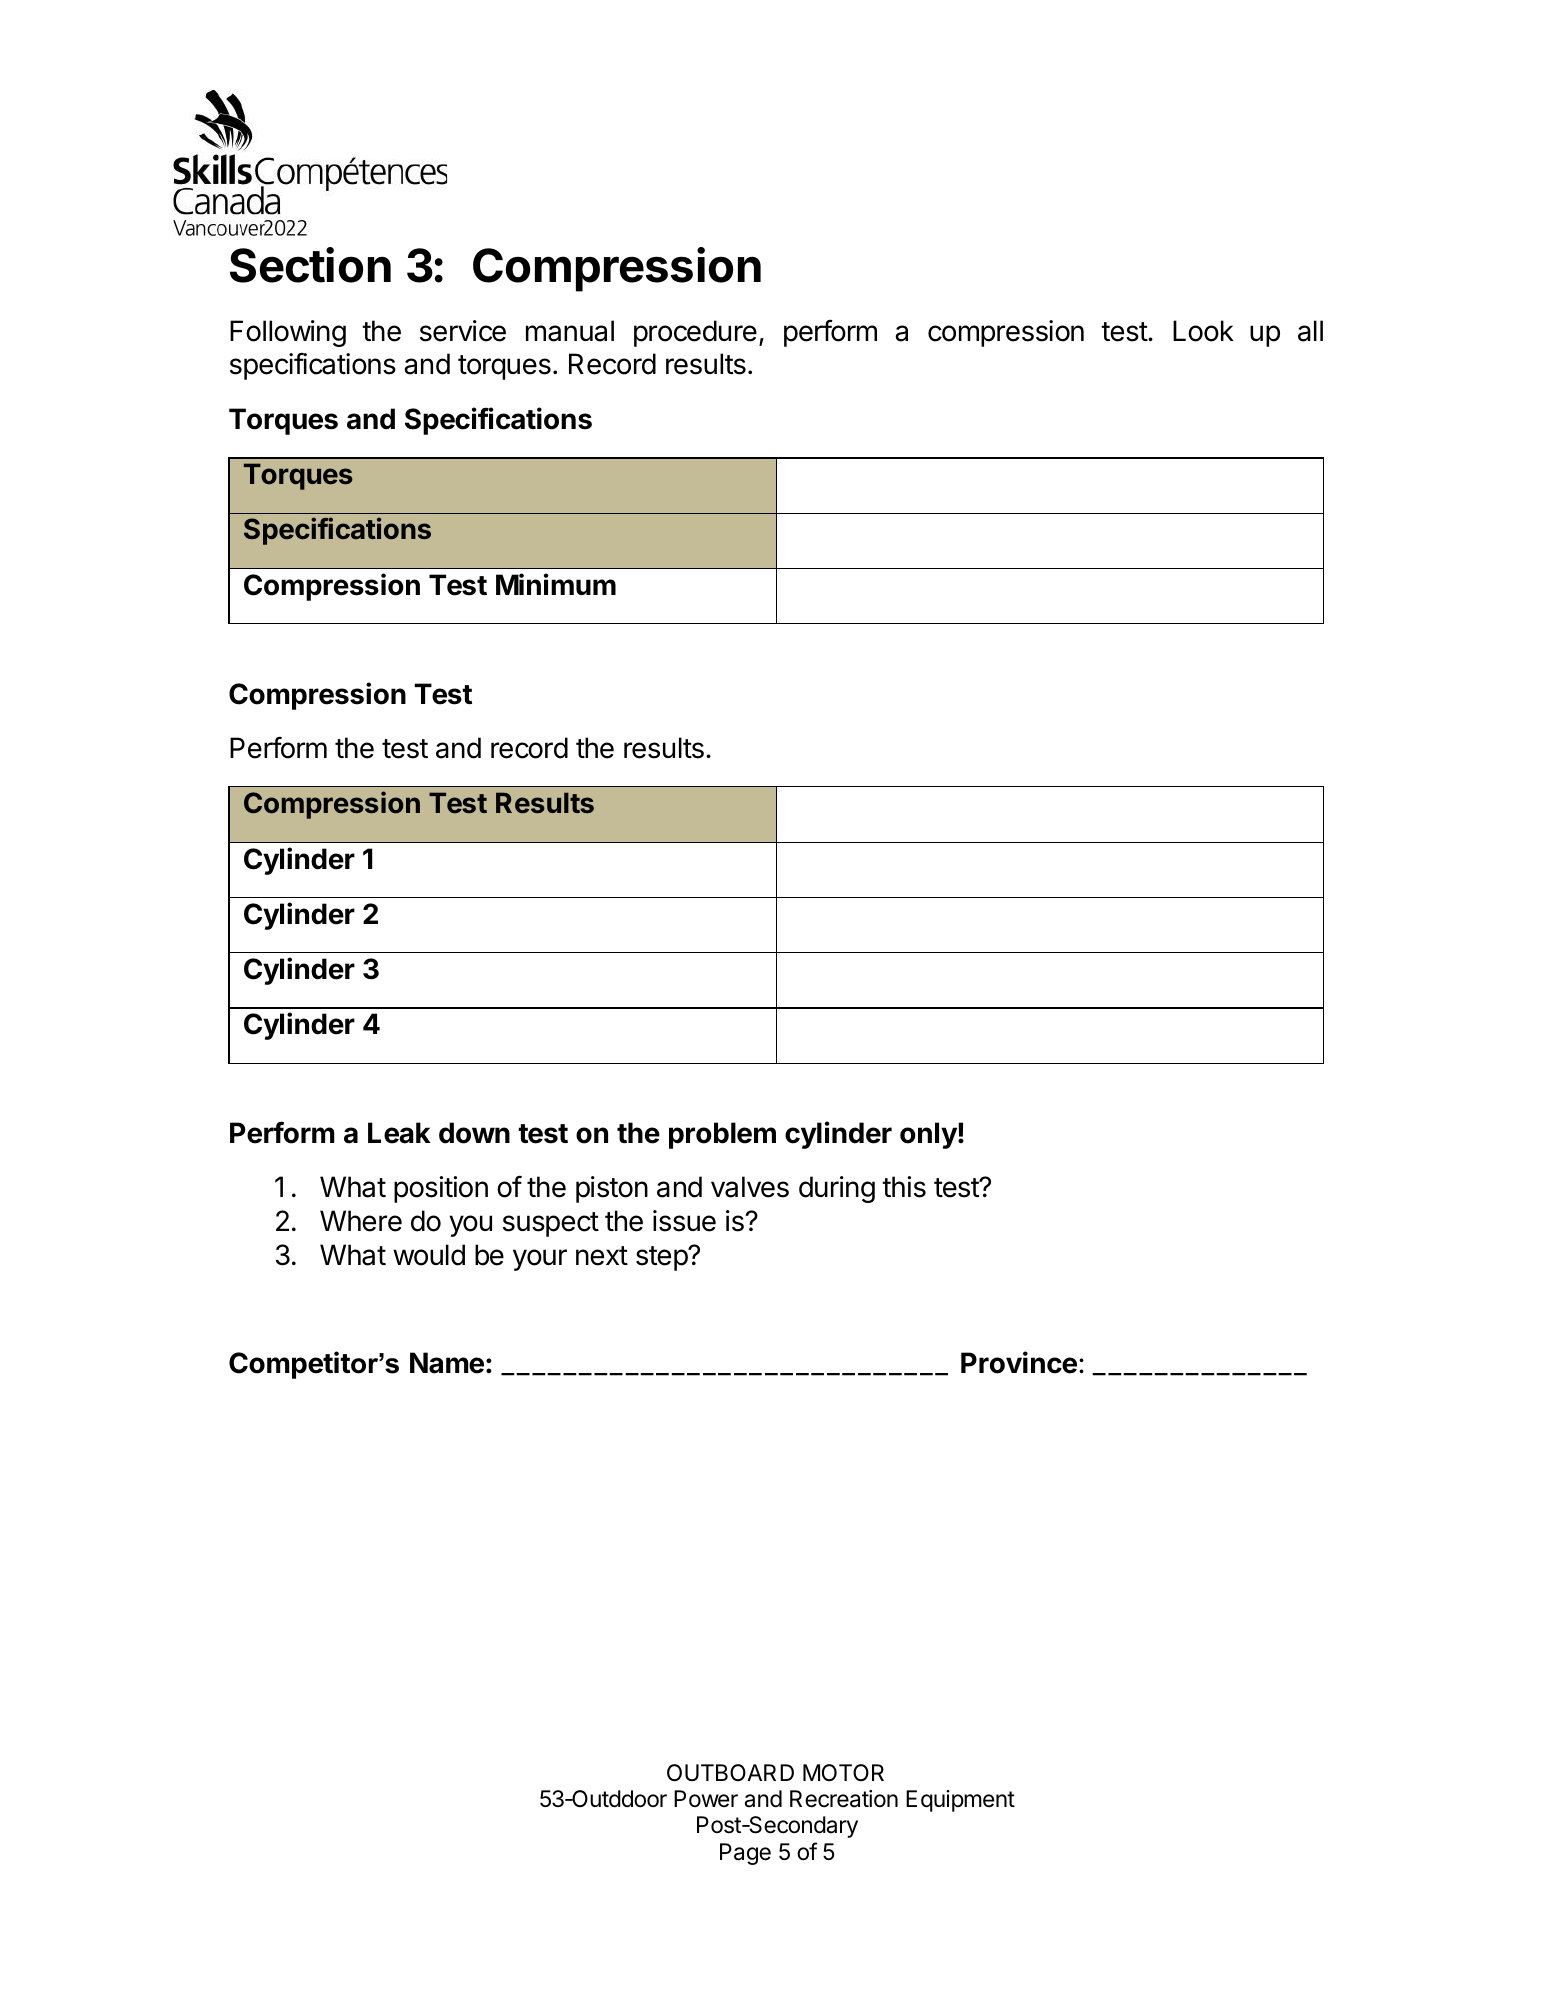 The width and height of the page is (1552, 2009). What do you see at coordinates (706, 1799) in the page?
I see `Power` at bounding box center [706, 1799].
